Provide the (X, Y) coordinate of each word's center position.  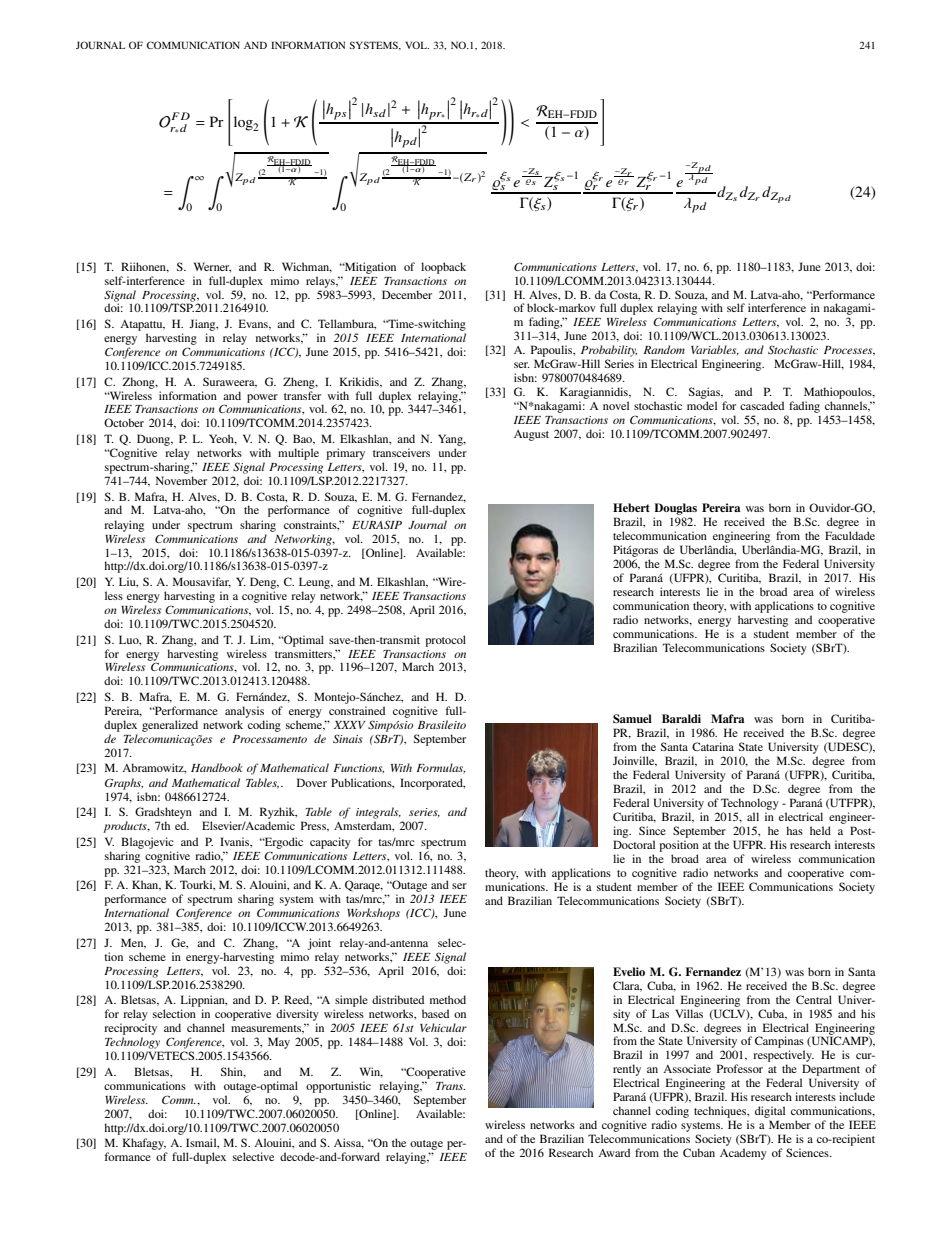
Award (614, 1152)
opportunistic (338, 1087)
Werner (212, 267)
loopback (443, 268)
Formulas (440, 768)
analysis (244, 712)
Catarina (713, 746)
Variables (715, 350)
